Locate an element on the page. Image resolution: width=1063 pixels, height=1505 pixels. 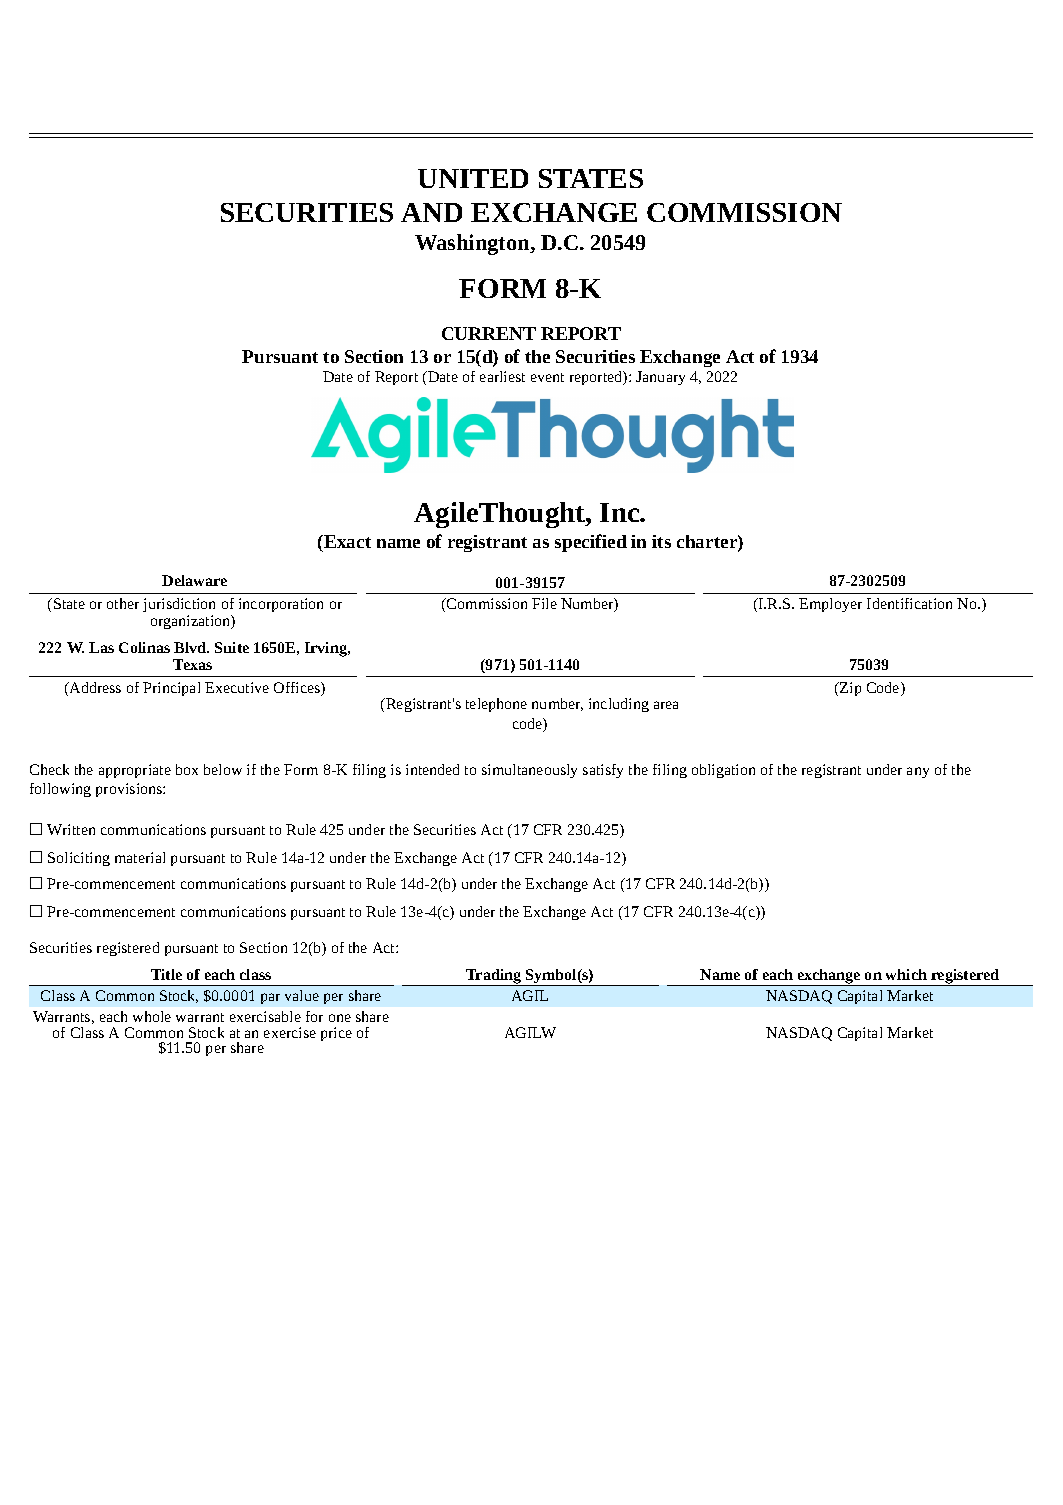
earliest is located at coordinates (502, 376).
